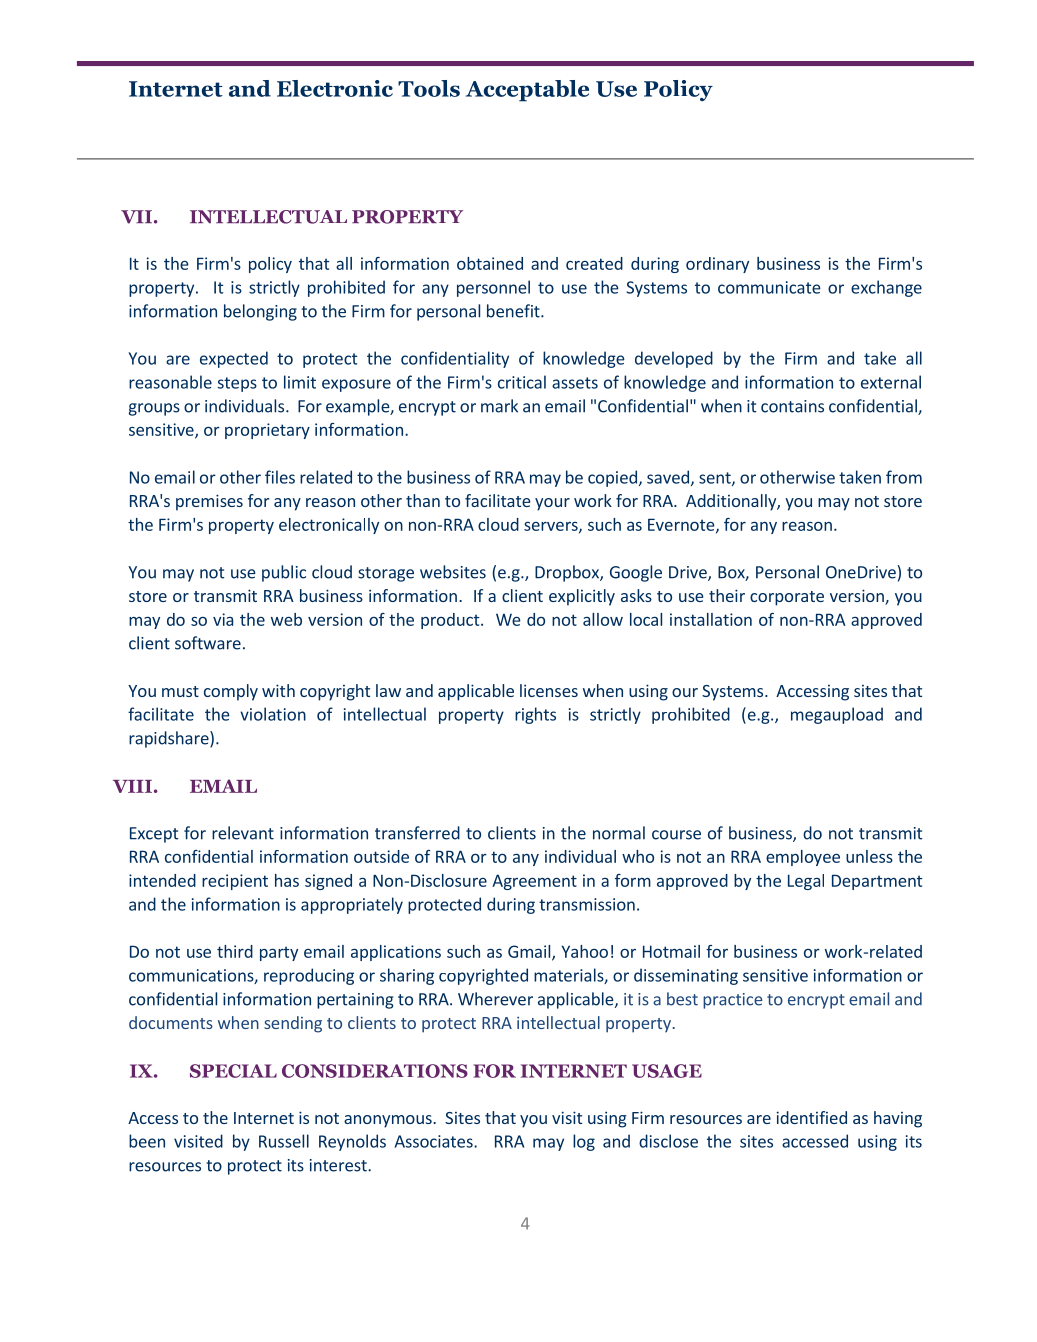 The image size is (1037, 1342). What do you see at coordinates (787, 598) in the screenshot?
I see `corporate` at bounding box center [787, 598].
